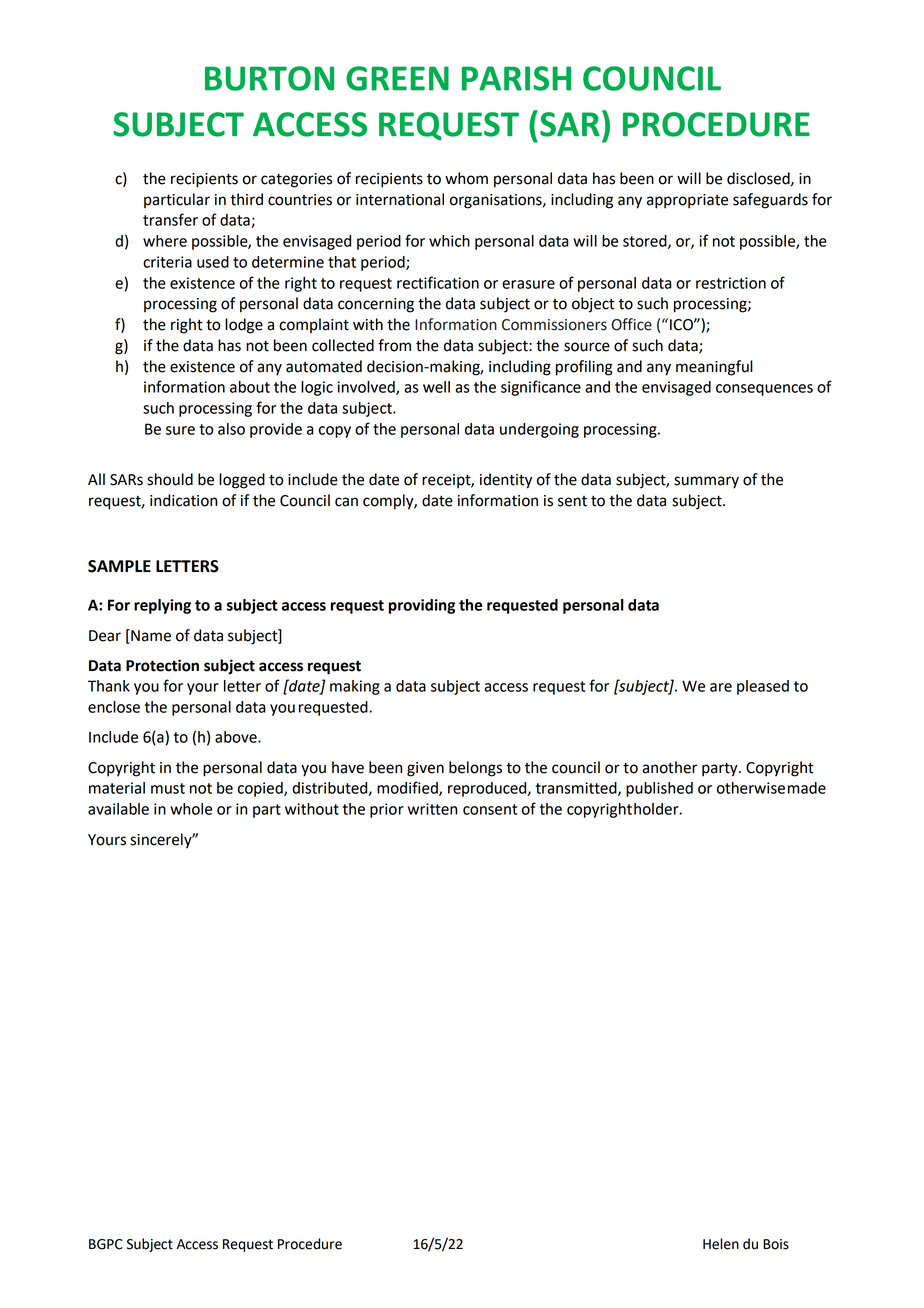  What do you see at coordinates (721, 1244) in the screenshot?
I see `Helen` at bounding box center [721, 1244].
